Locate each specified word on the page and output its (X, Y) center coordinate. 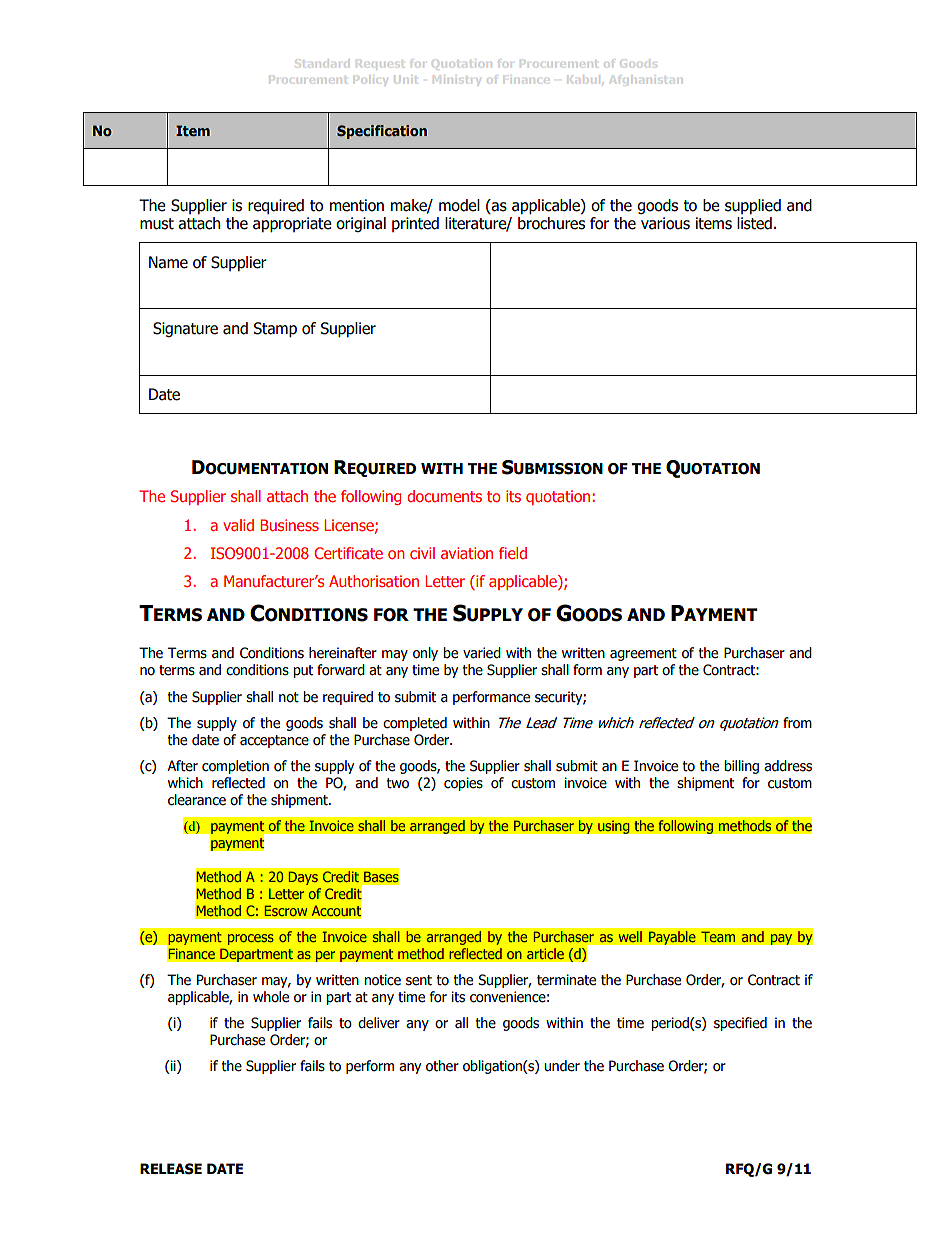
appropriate (292, 224)
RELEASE (171, 1169)
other (442, 1066)
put (303, 671)
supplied (753, 206)
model (459, 205)
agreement (643, 654)
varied (482, 653)
